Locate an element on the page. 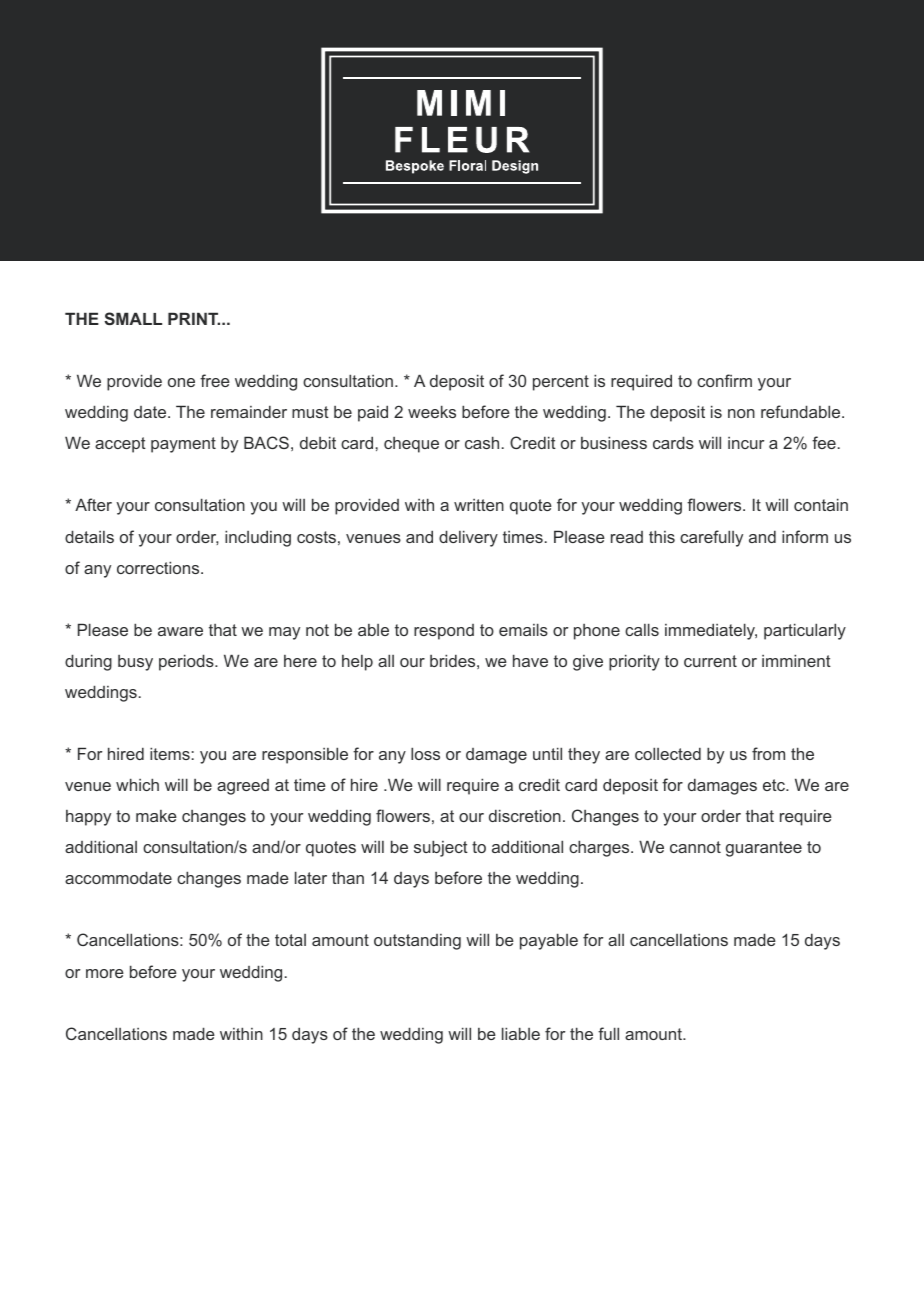 Image resolution: width=924 pixels, height=1308 pixels. periods is located at coordinates (187, 662).
